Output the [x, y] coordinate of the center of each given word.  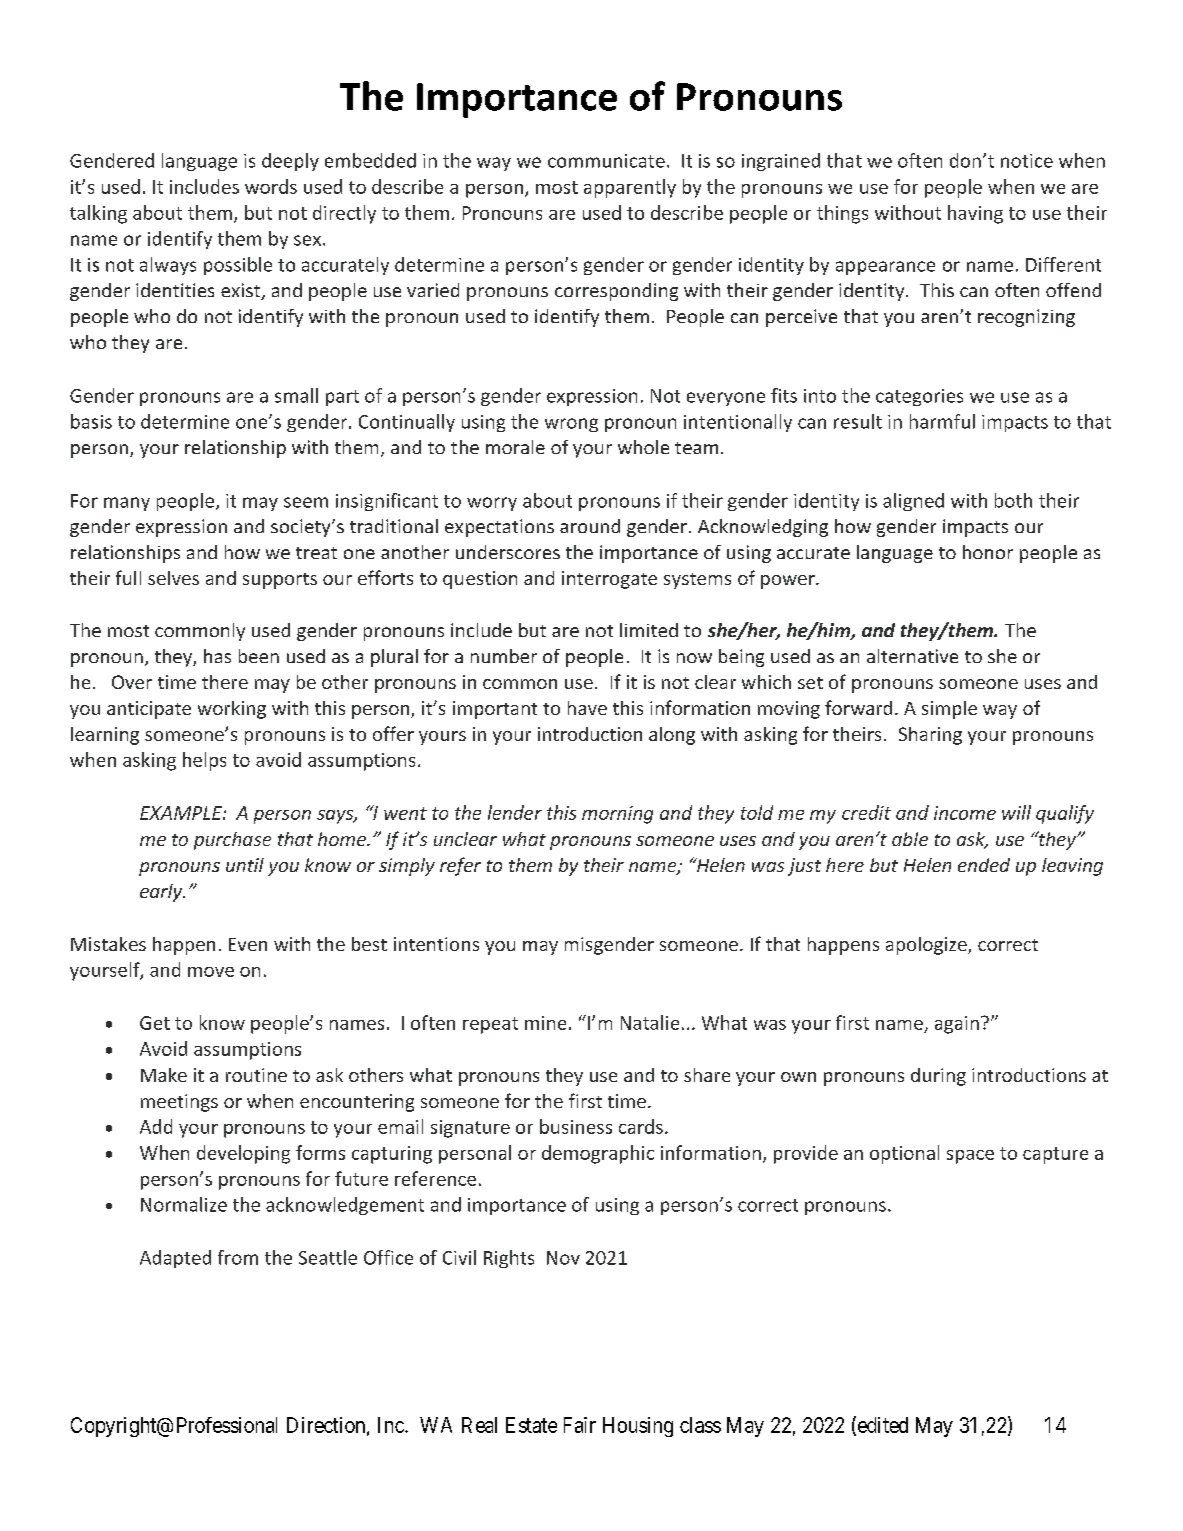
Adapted [175, 1259]
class [700, 1425]
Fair [580, 1425]
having [975, 214]
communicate [606, 161]
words [271, 186]
